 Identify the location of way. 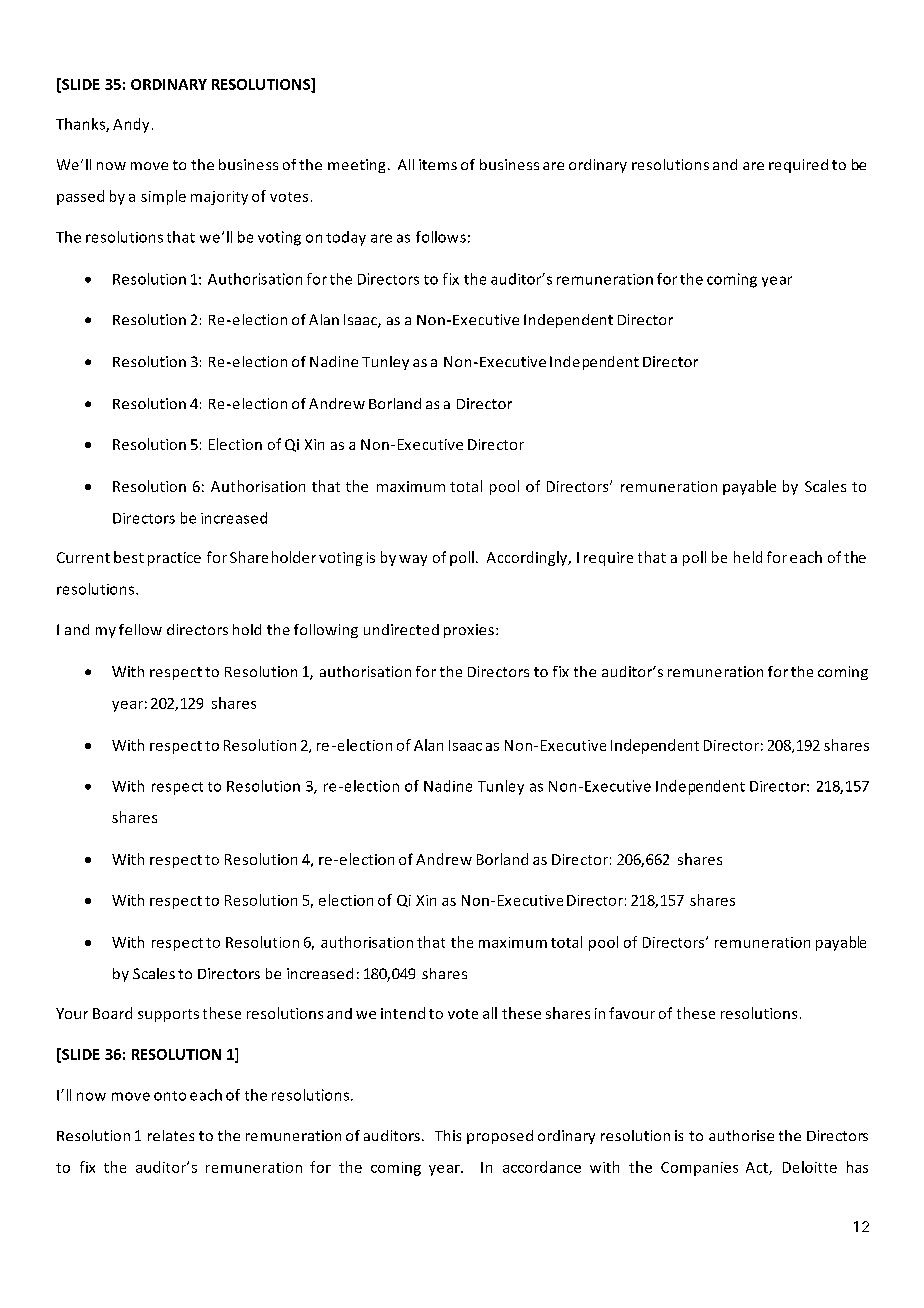
(413, 560).
